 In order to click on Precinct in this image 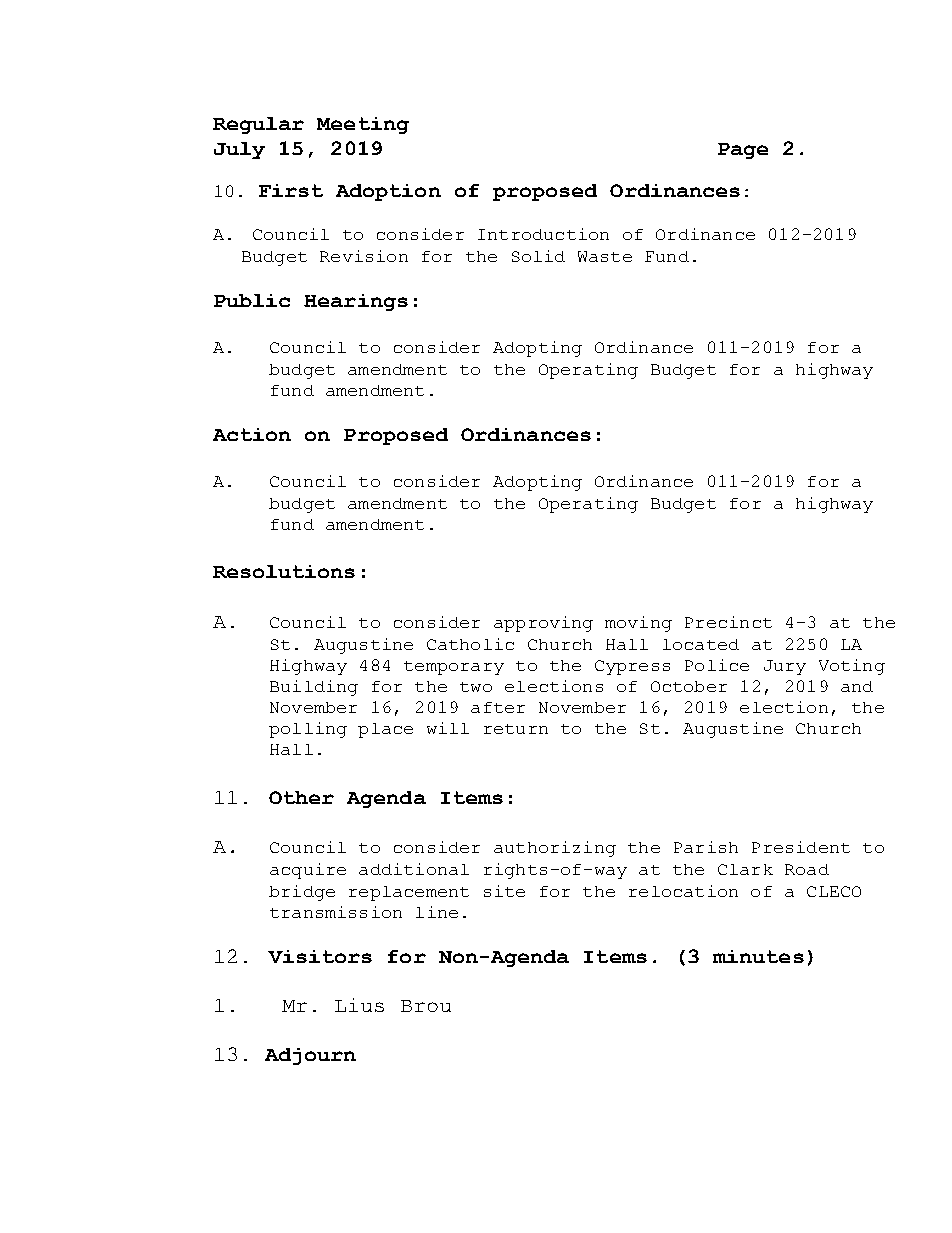, I will do `click(728, 622)`.
